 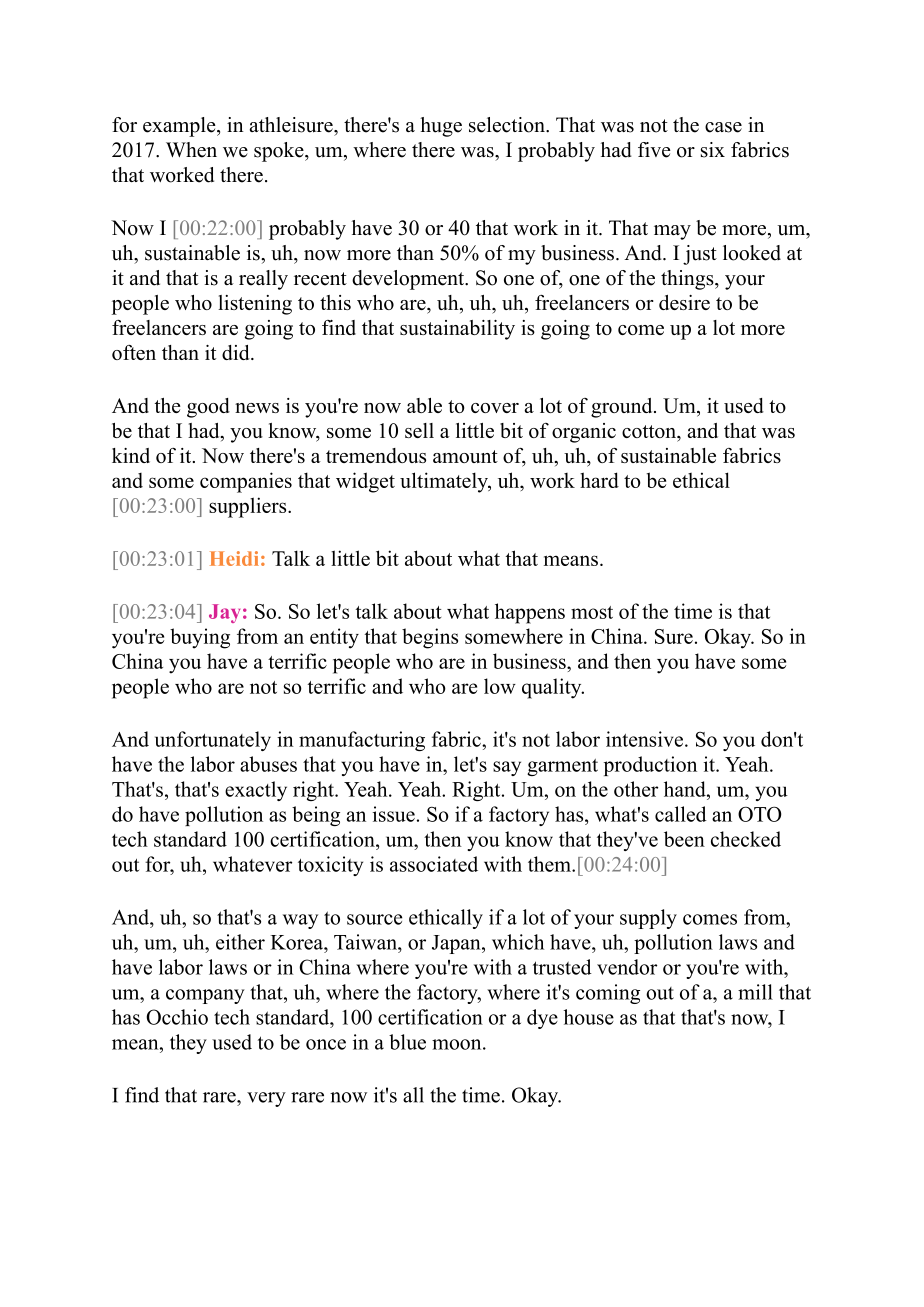 I want to click on unfortunately, so click(x=213, y=741).
